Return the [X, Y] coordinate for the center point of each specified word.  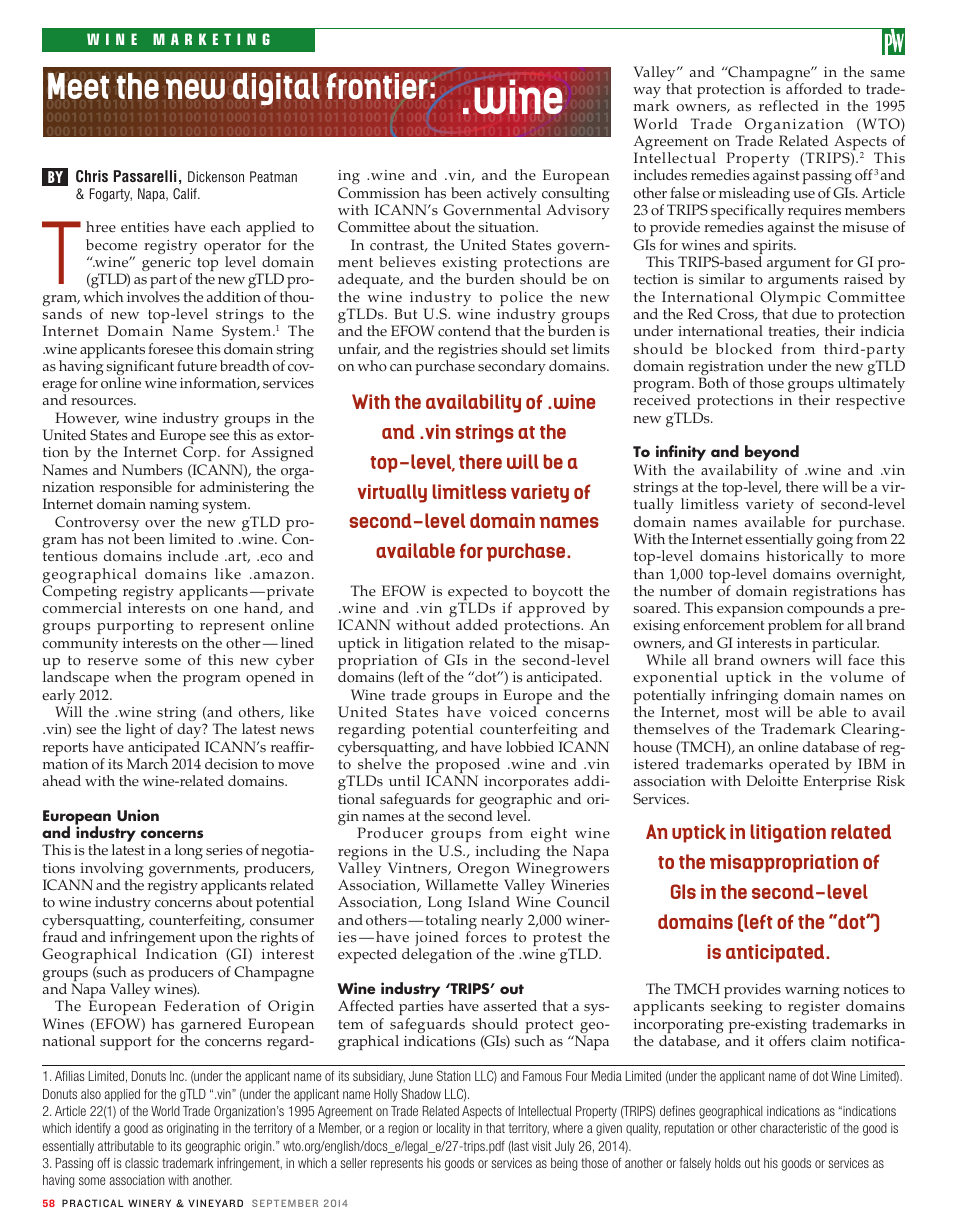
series [224, 850]
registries [468, 352]
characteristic [793, 1128]
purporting [135, 627]
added [477, 625]
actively [513, 196]
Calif [186, 193]
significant [140, 369]
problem [795, 626]
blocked [744, 349]
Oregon [485, 871]
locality [453, 1129]
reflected [789, 106]
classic [141, 1163]
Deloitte [772, 781]
